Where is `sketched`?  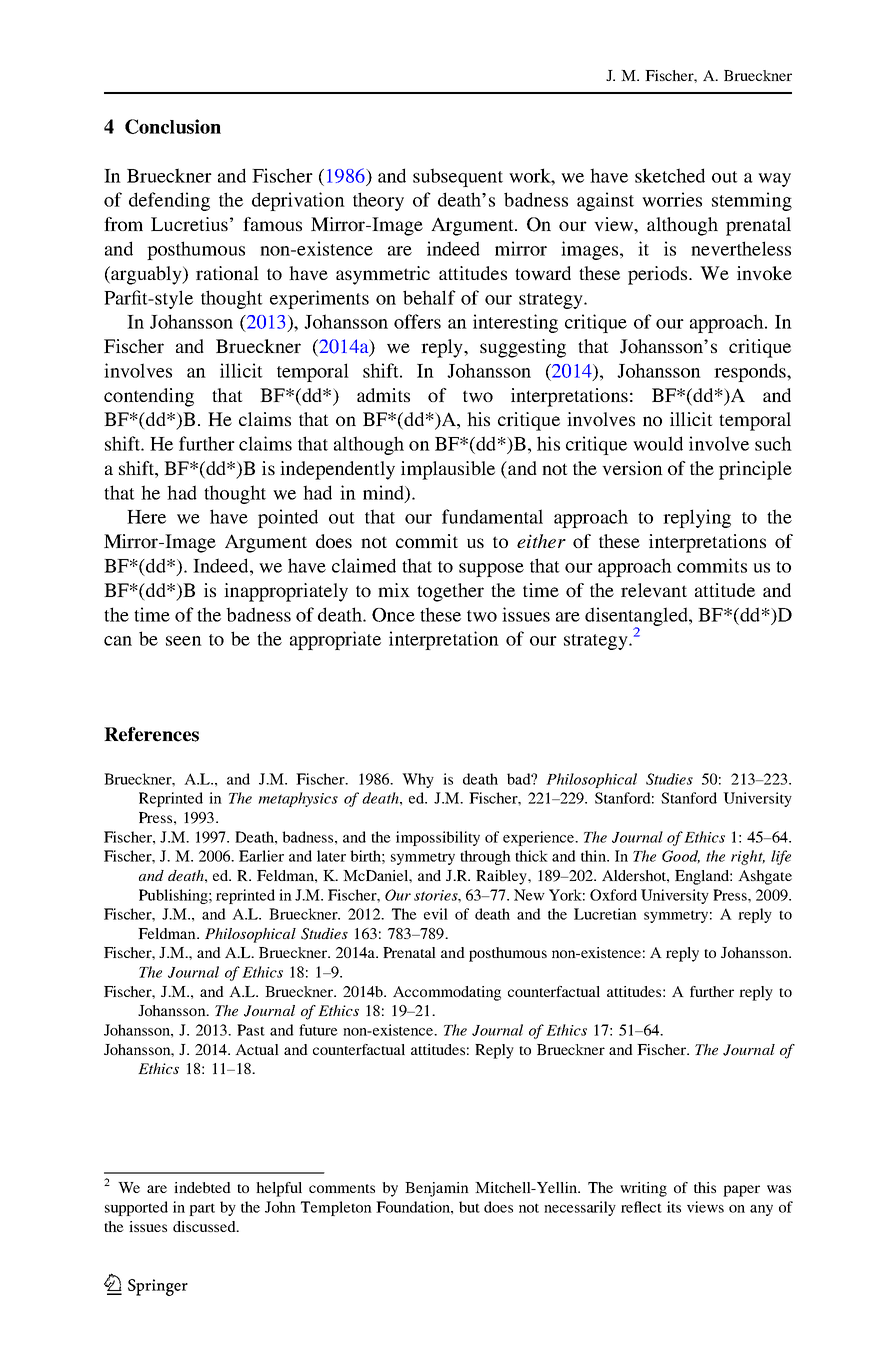 sketched is located at coordinates (670, 175).
